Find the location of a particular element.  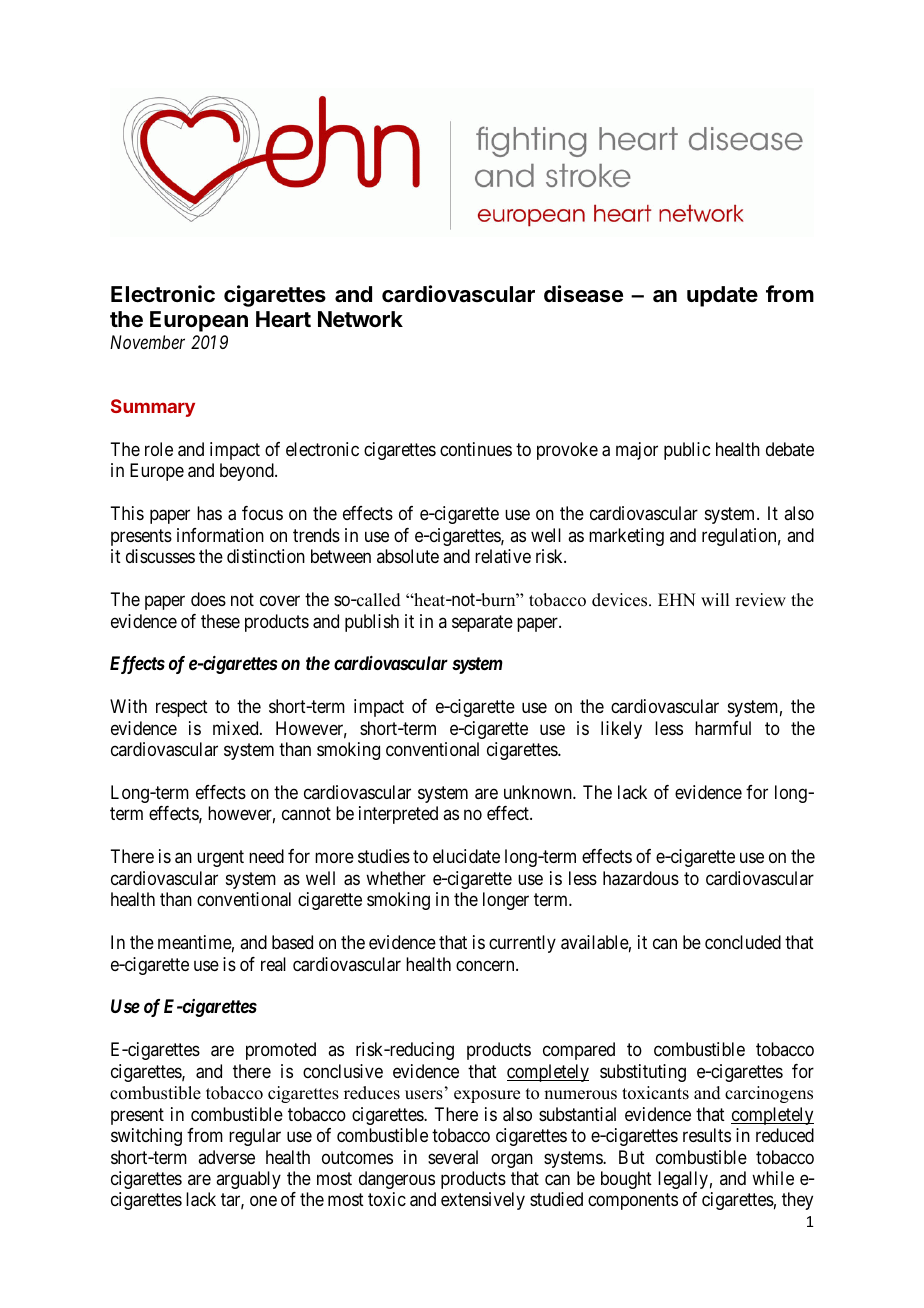

update is located at coordinates (722, 296).
